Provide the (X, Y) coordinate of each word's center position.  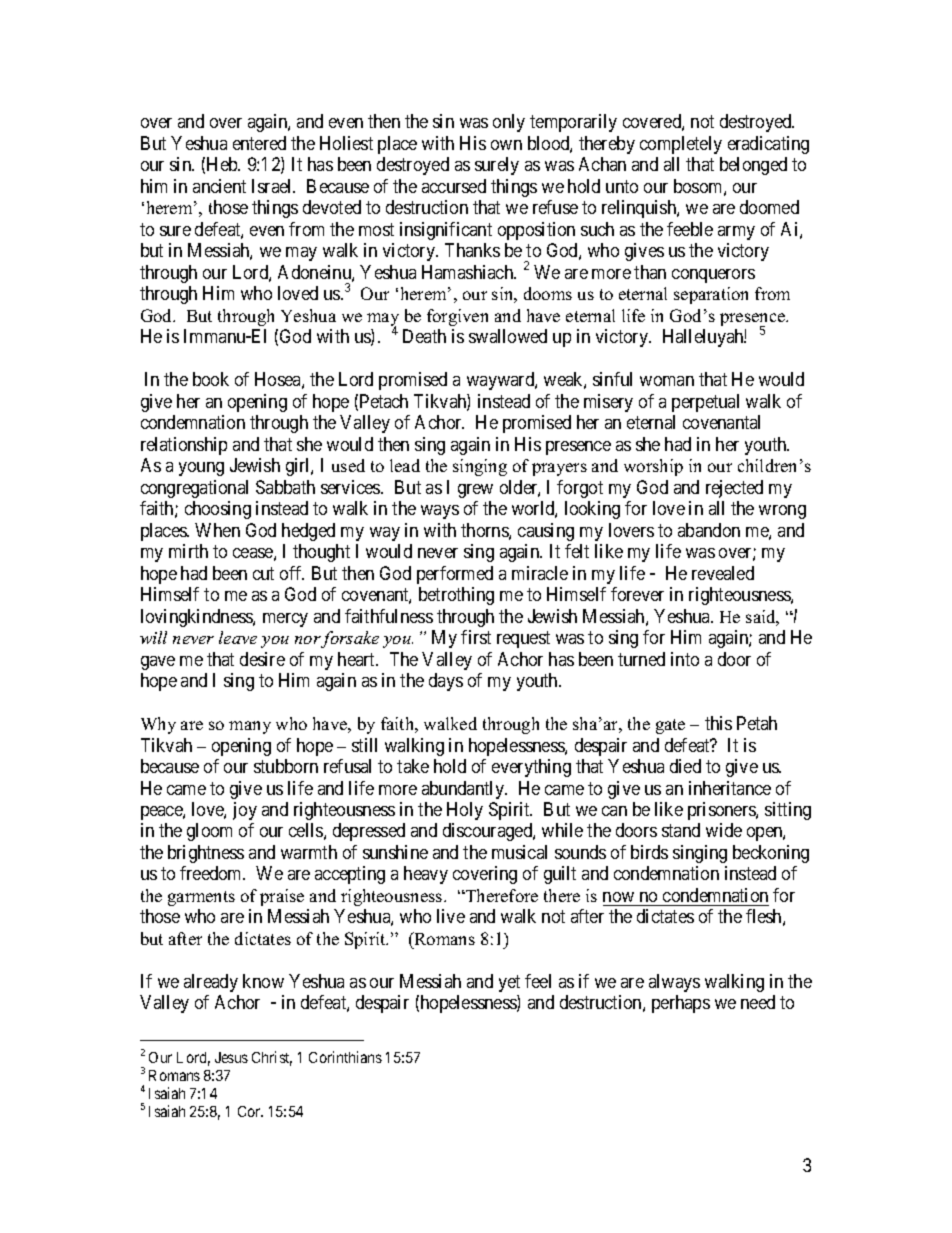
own (506, 145)
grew (475, 491)
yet (509, 983)
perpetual (705, 403)
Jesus (231, 1057)
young (201, 469)
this (718, 723)
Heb (223, 164)
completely (681, 145)
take (413, 766)
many (250, 727)
